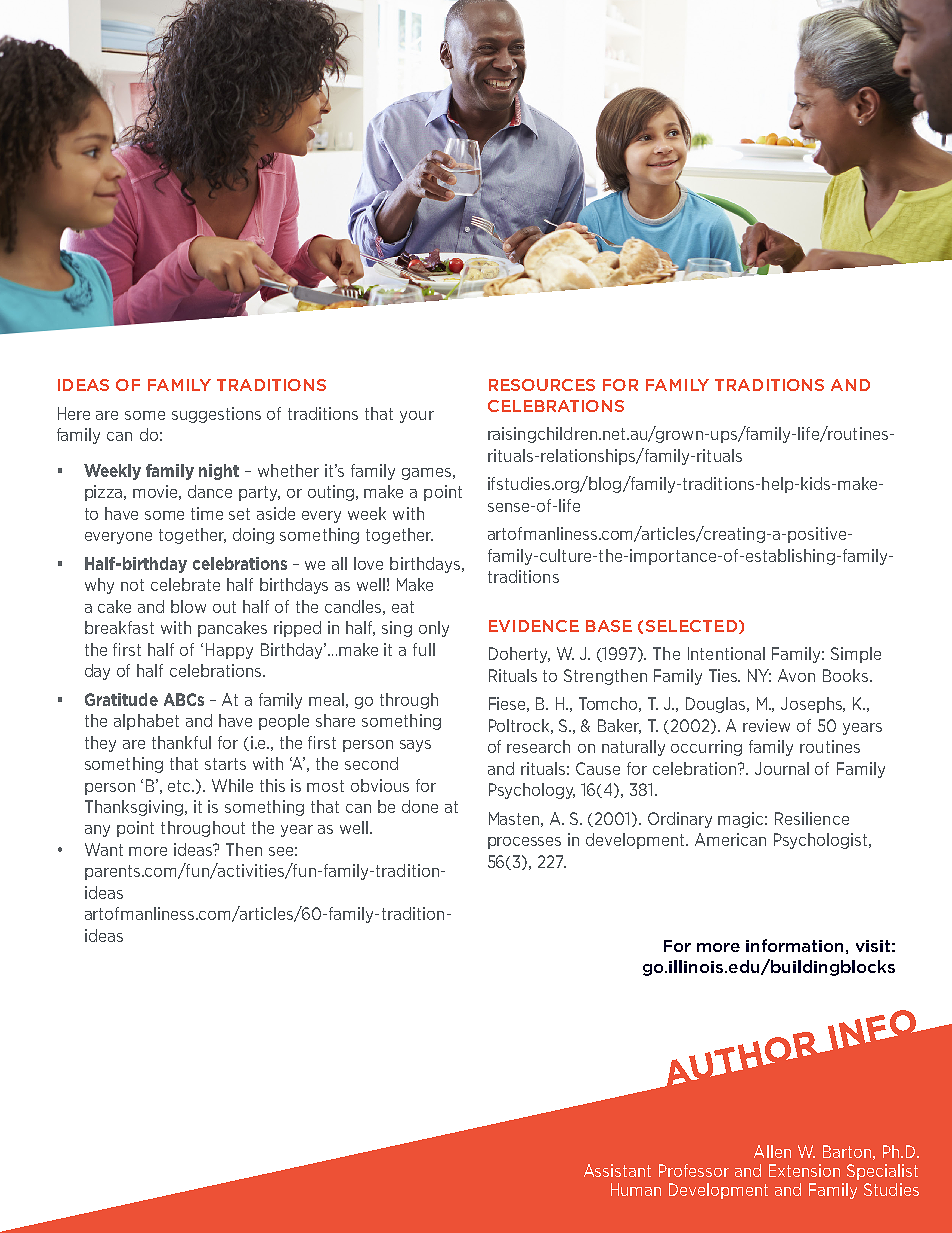 Image resolution: width=952 pixels, height=1233 pixels. I want to click on Psychologist, so click(822, 841).
